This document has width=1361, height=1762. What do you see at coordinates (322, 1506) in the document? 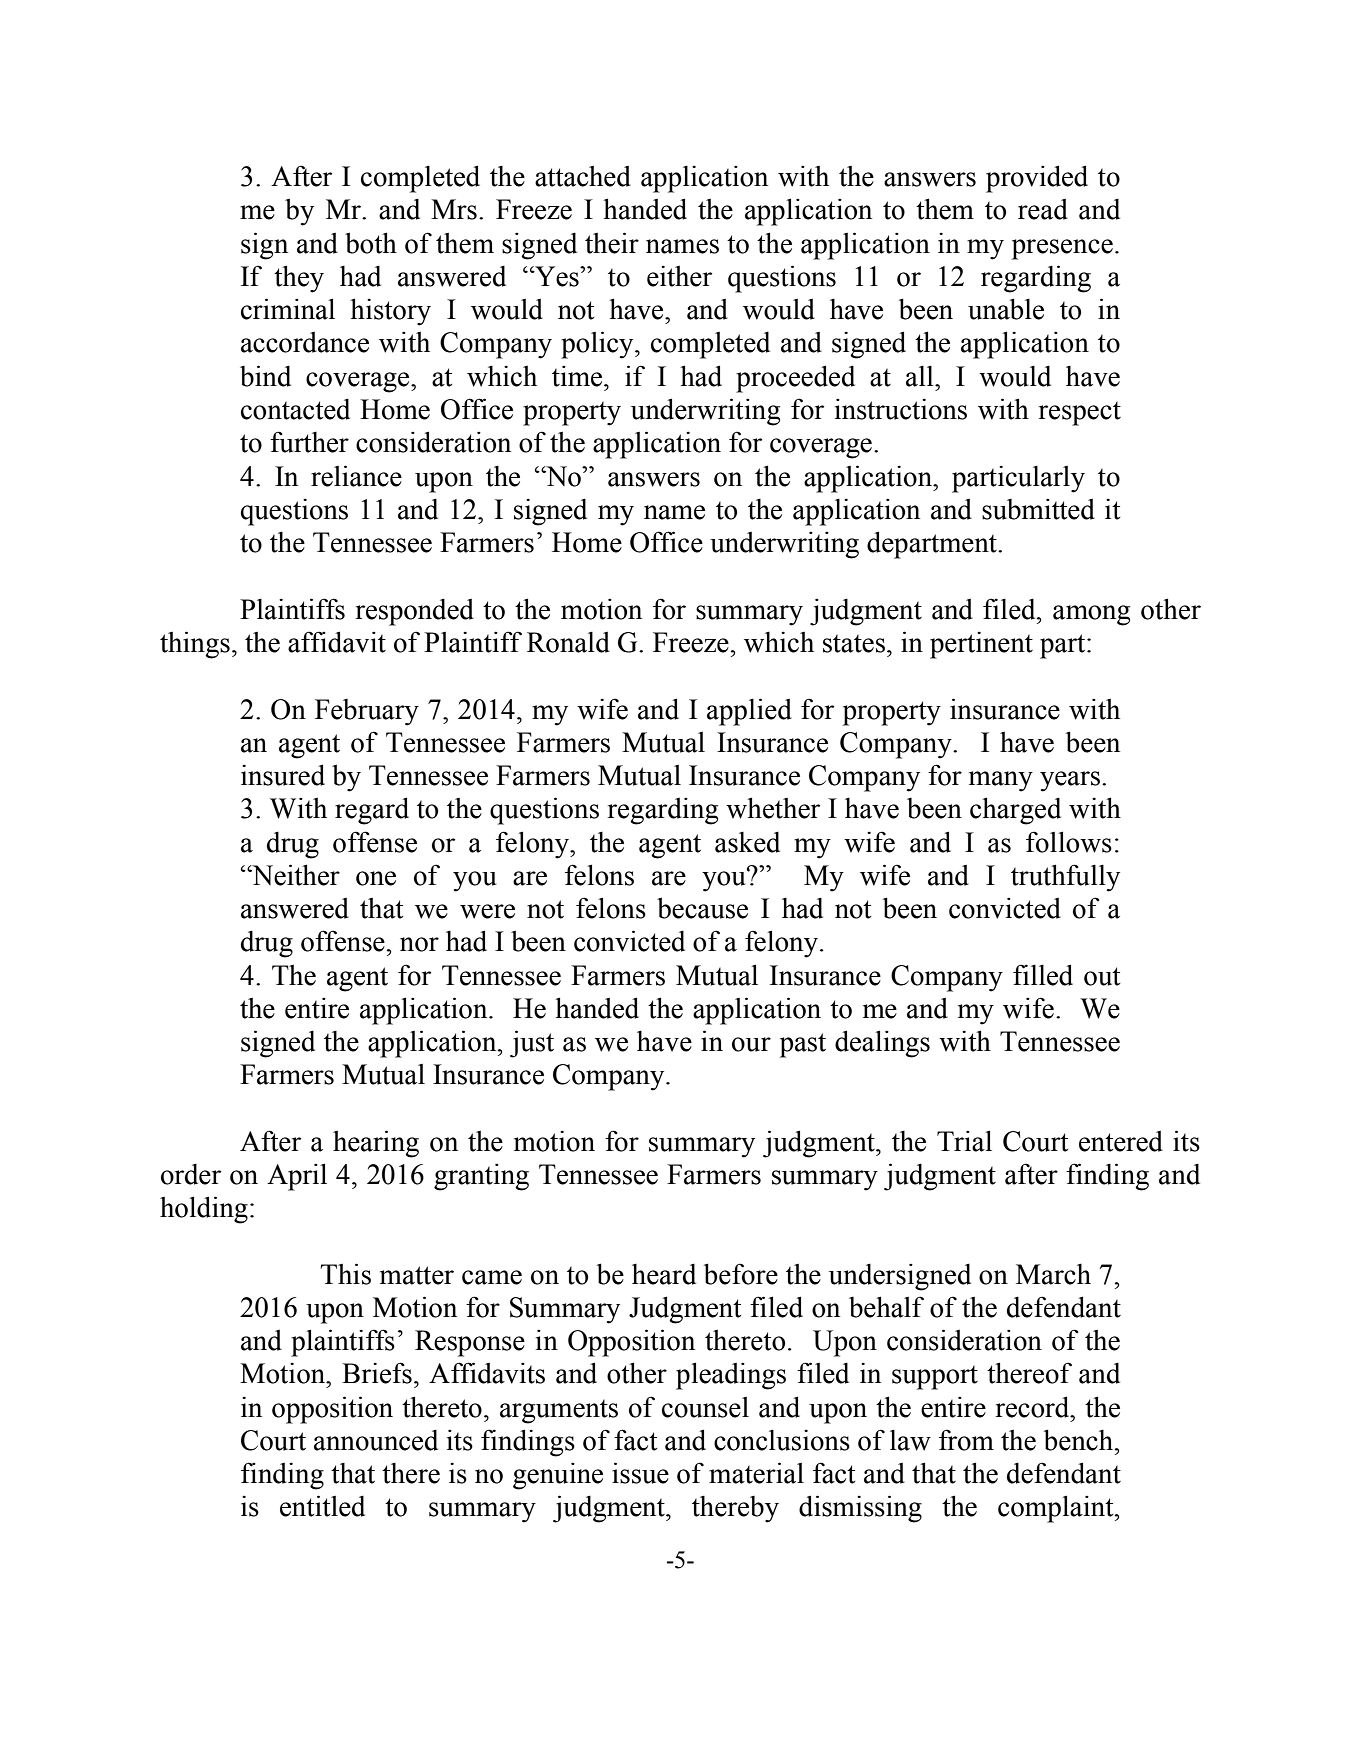
I see `entitled` at bounding box center [322, 1506].
